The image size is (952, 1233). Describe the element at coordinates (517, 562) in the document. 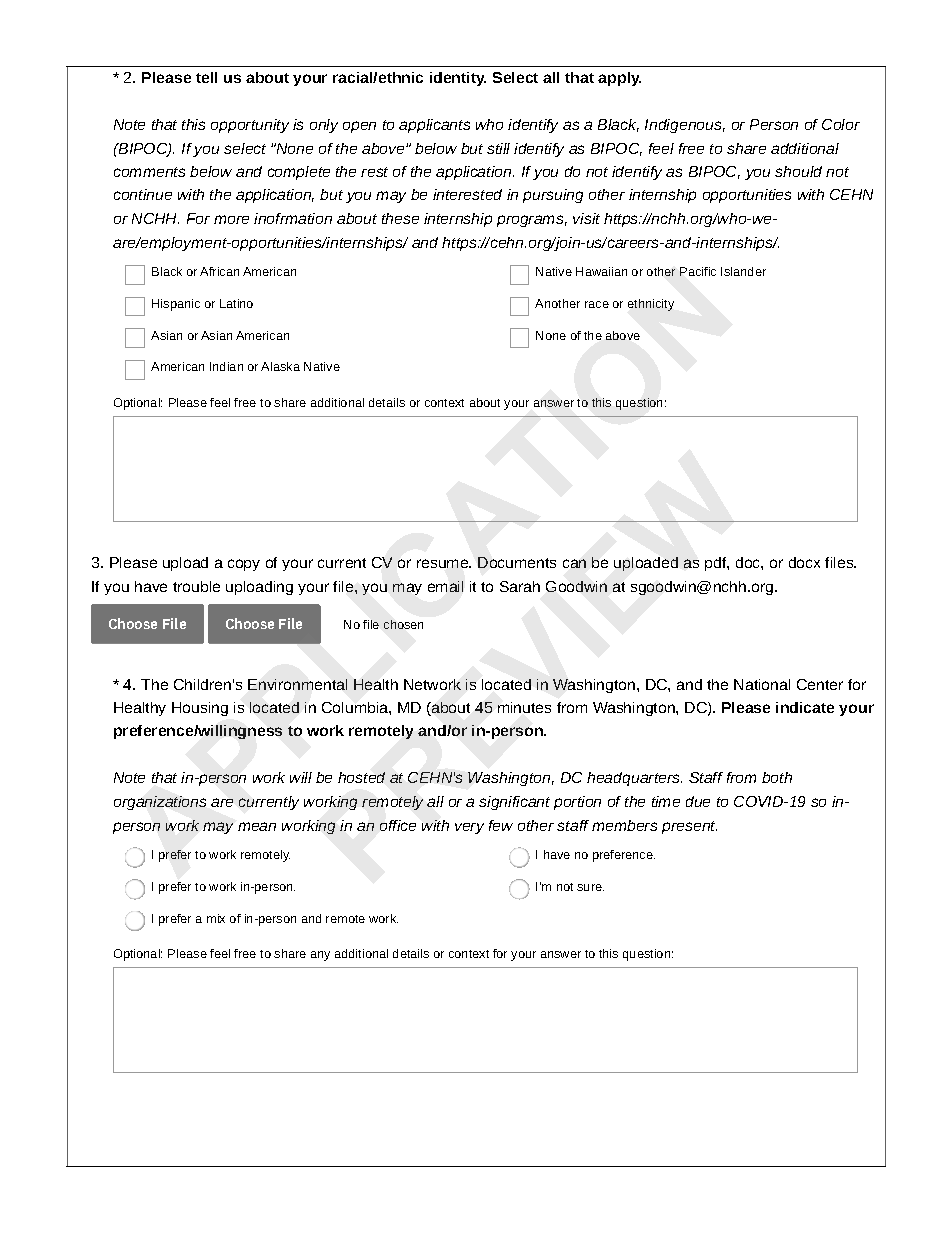

I see `Documents` at that location.
